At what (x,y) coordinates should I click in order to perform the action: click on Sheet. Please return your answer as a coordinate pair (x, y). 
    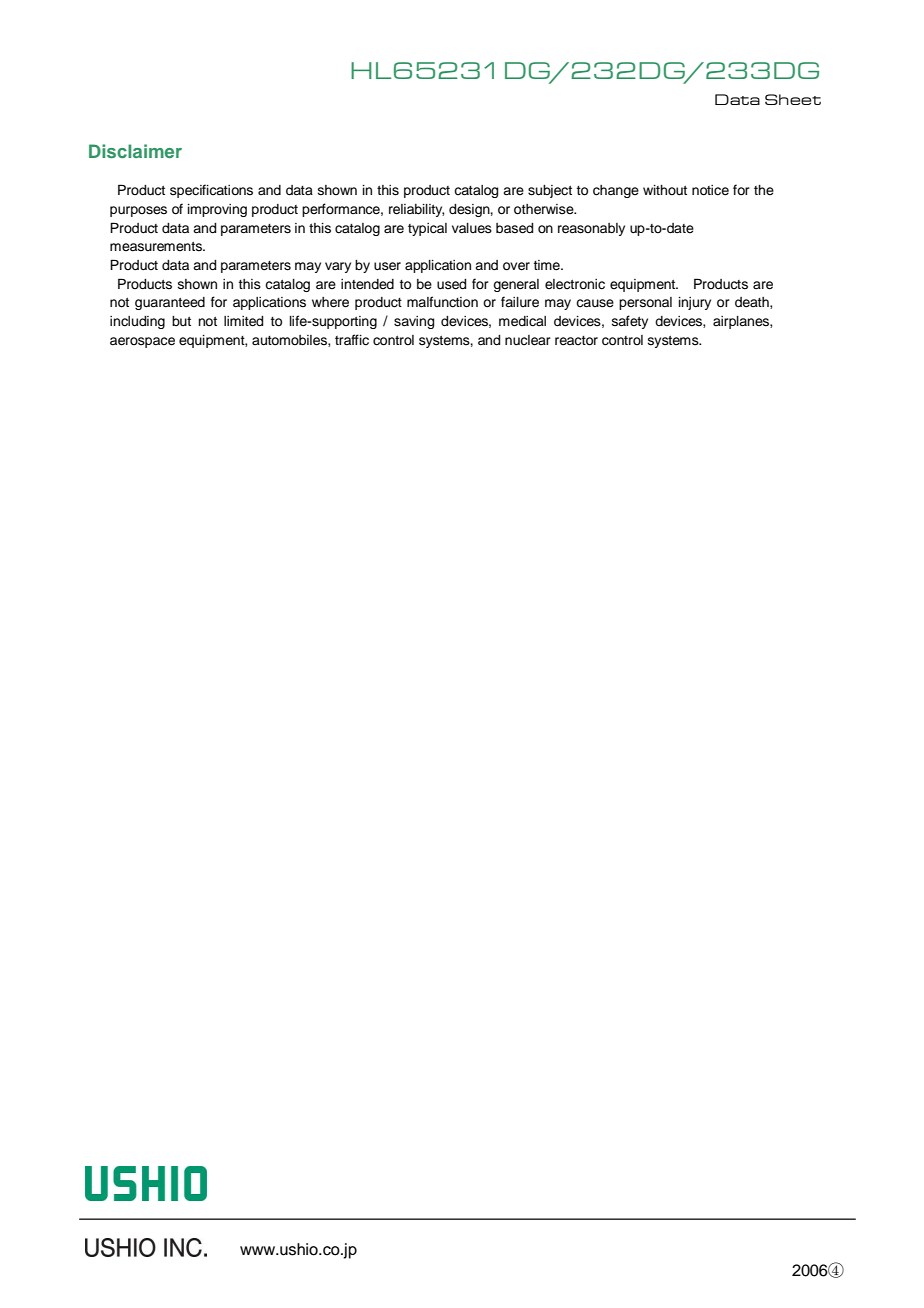
    Looking at the image, I should click on (793, 99).
